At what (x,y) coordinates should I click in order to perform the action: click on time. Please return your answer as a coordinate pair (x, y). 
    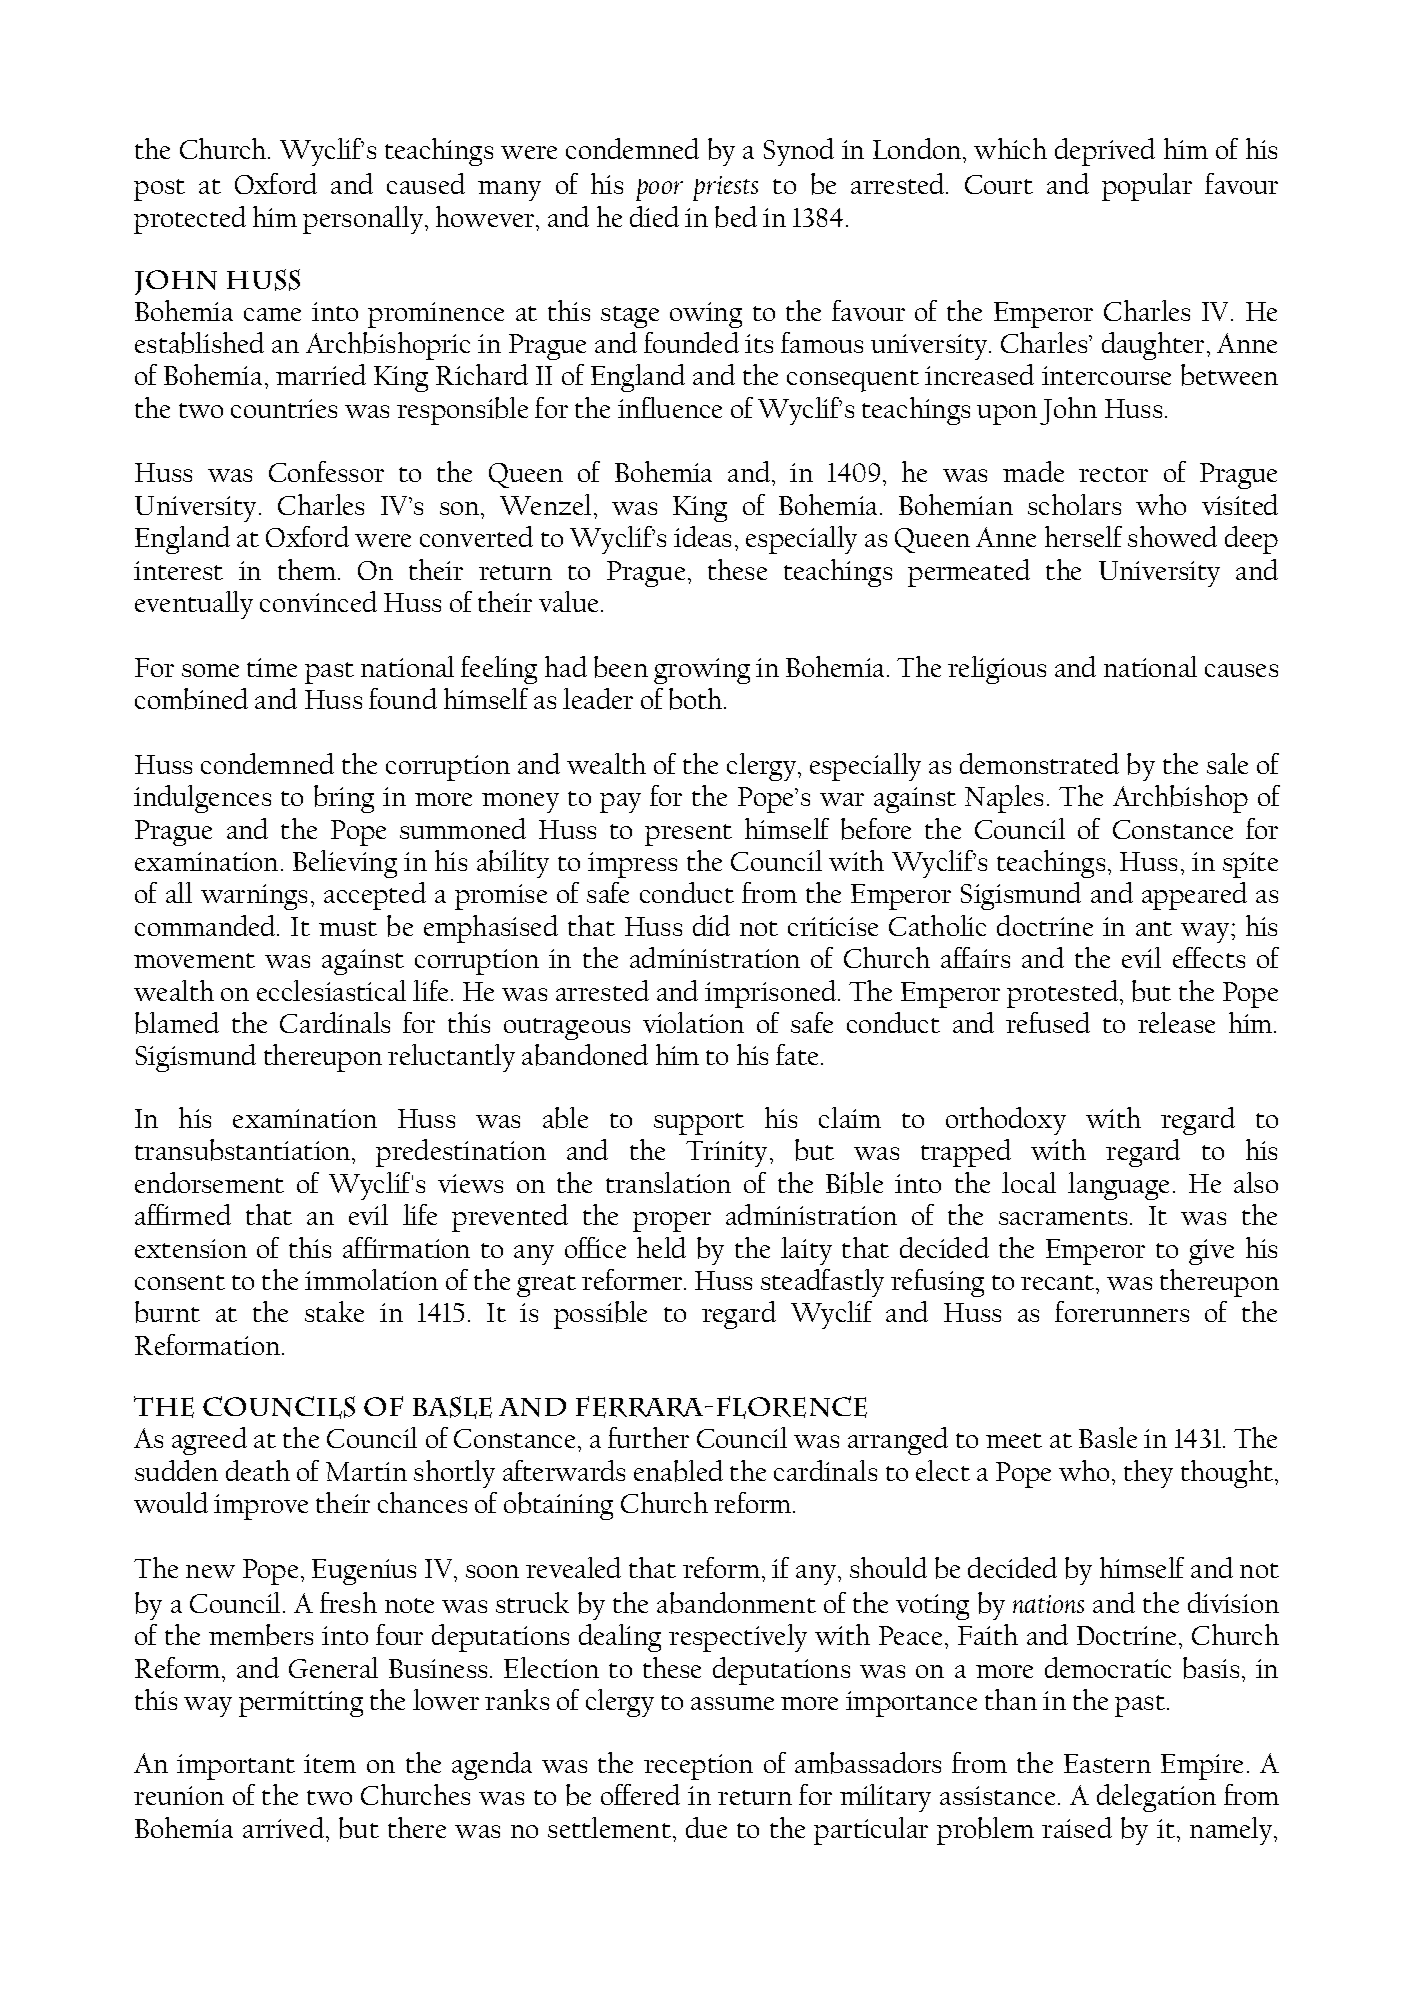
    Looking at the image, I should click on (272, 667).
